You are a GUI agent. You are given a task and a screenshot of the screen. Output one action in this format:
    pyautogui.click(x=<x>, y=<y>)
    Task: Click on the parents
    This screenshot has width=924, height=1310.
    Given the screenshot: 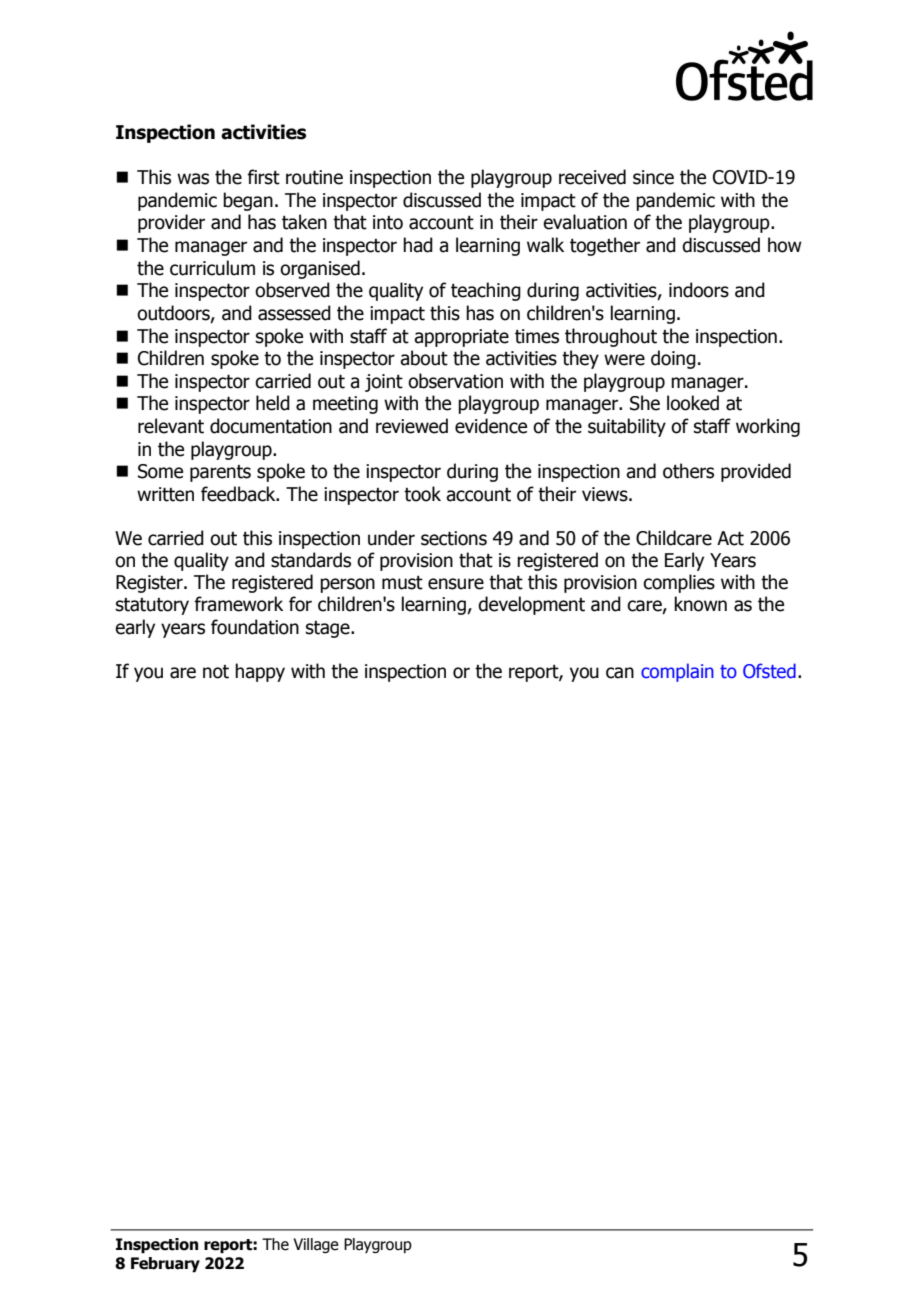 What is the action you would take?
    pyautogui.click(x=220, y=473)
